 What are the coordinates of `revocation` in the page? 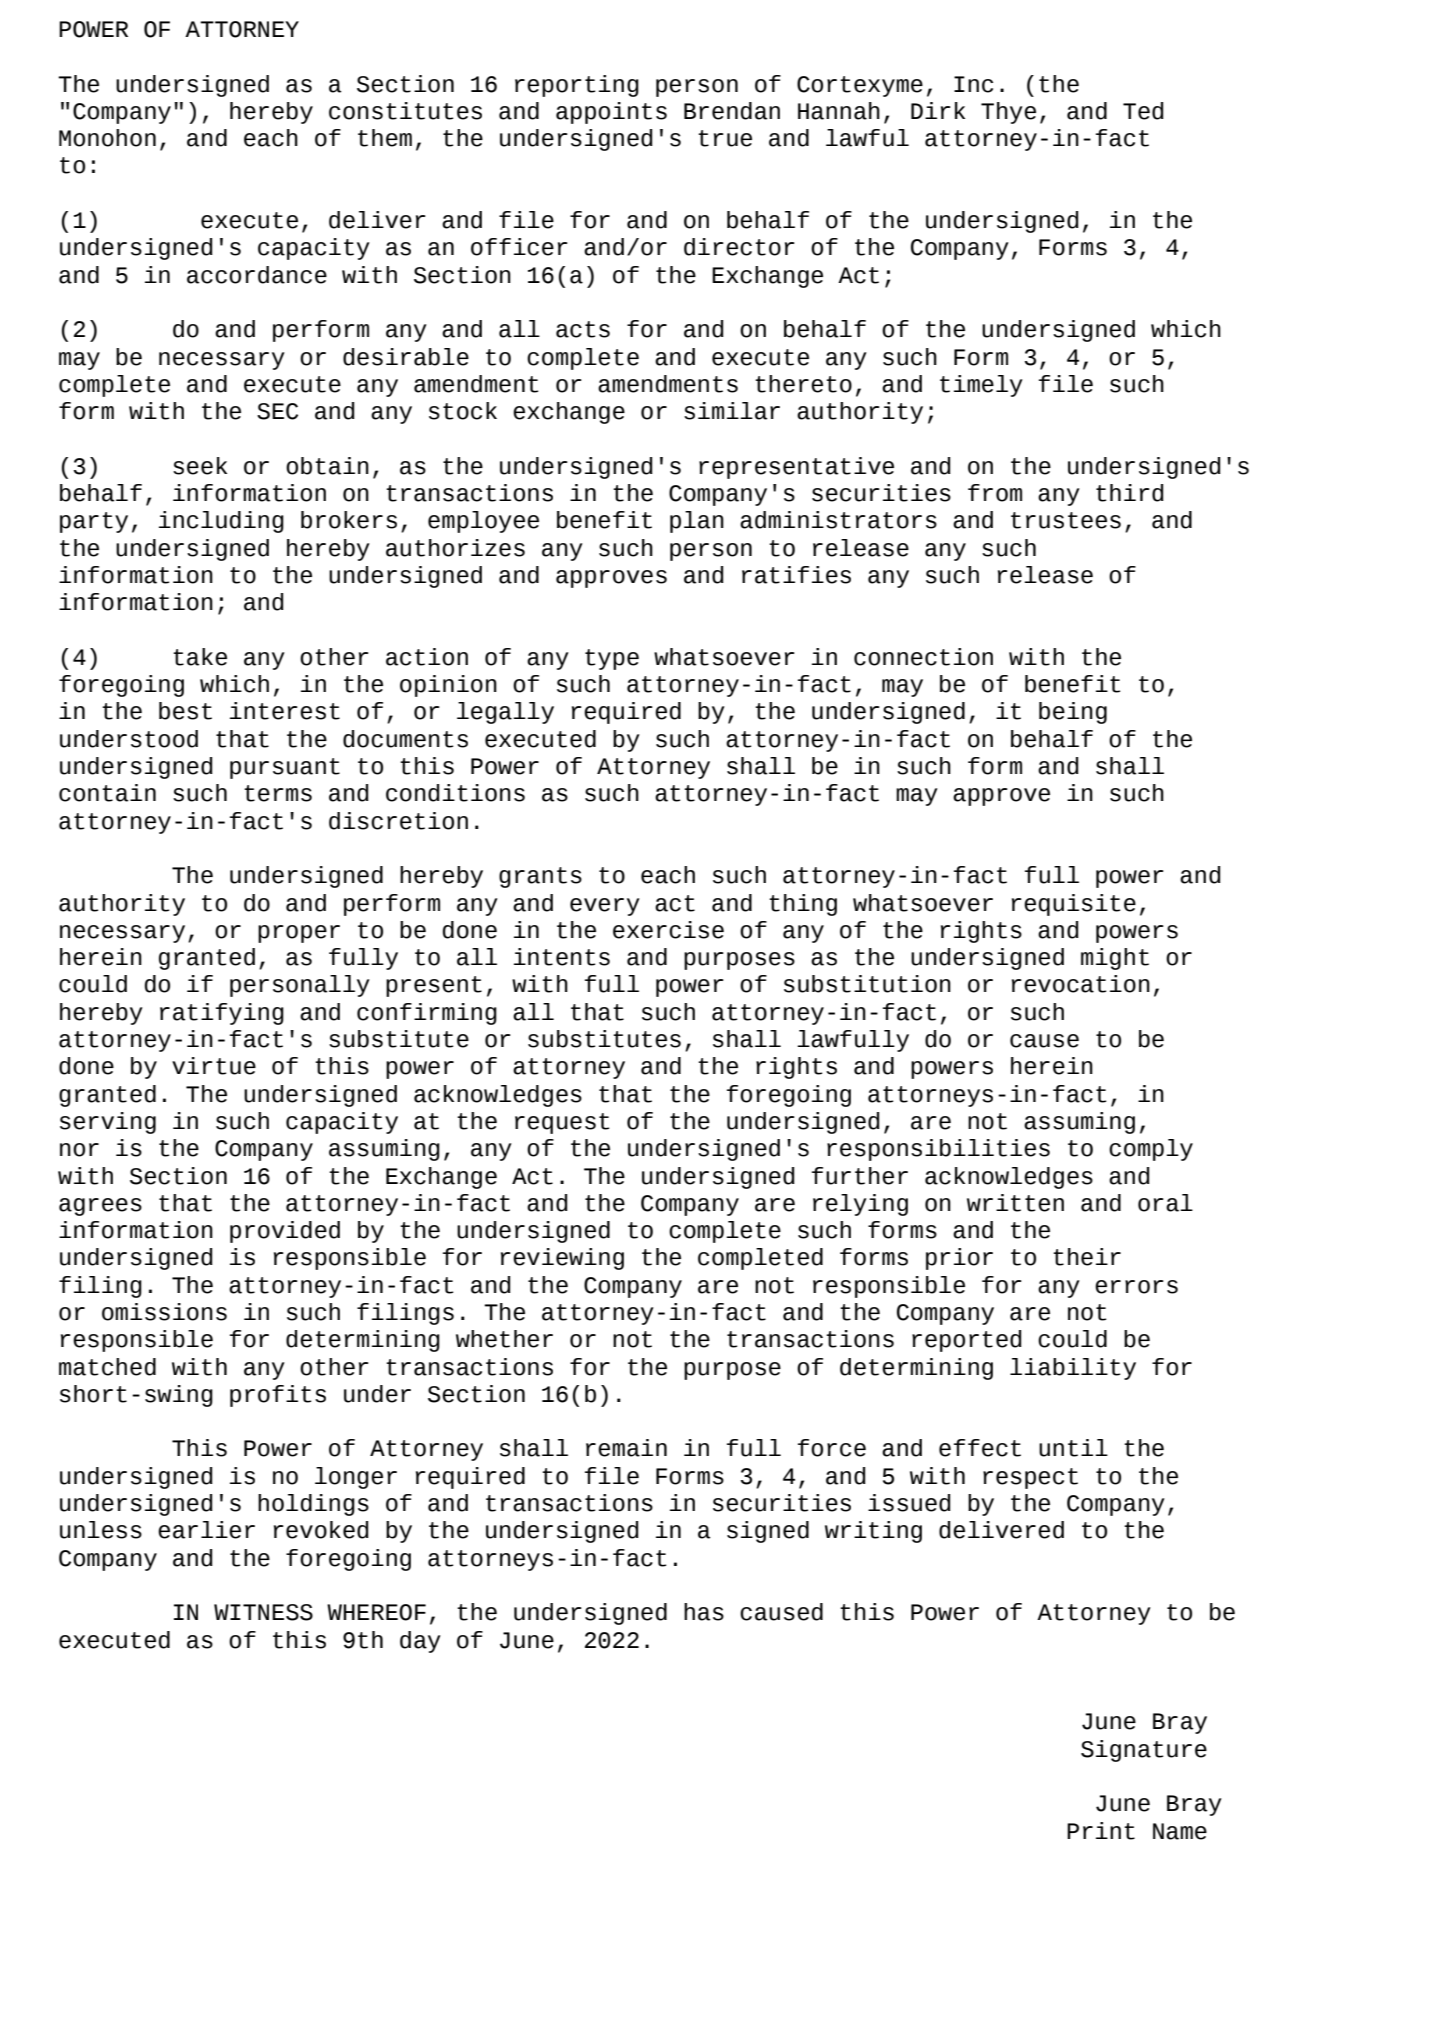 It's located at (1081, 984).
